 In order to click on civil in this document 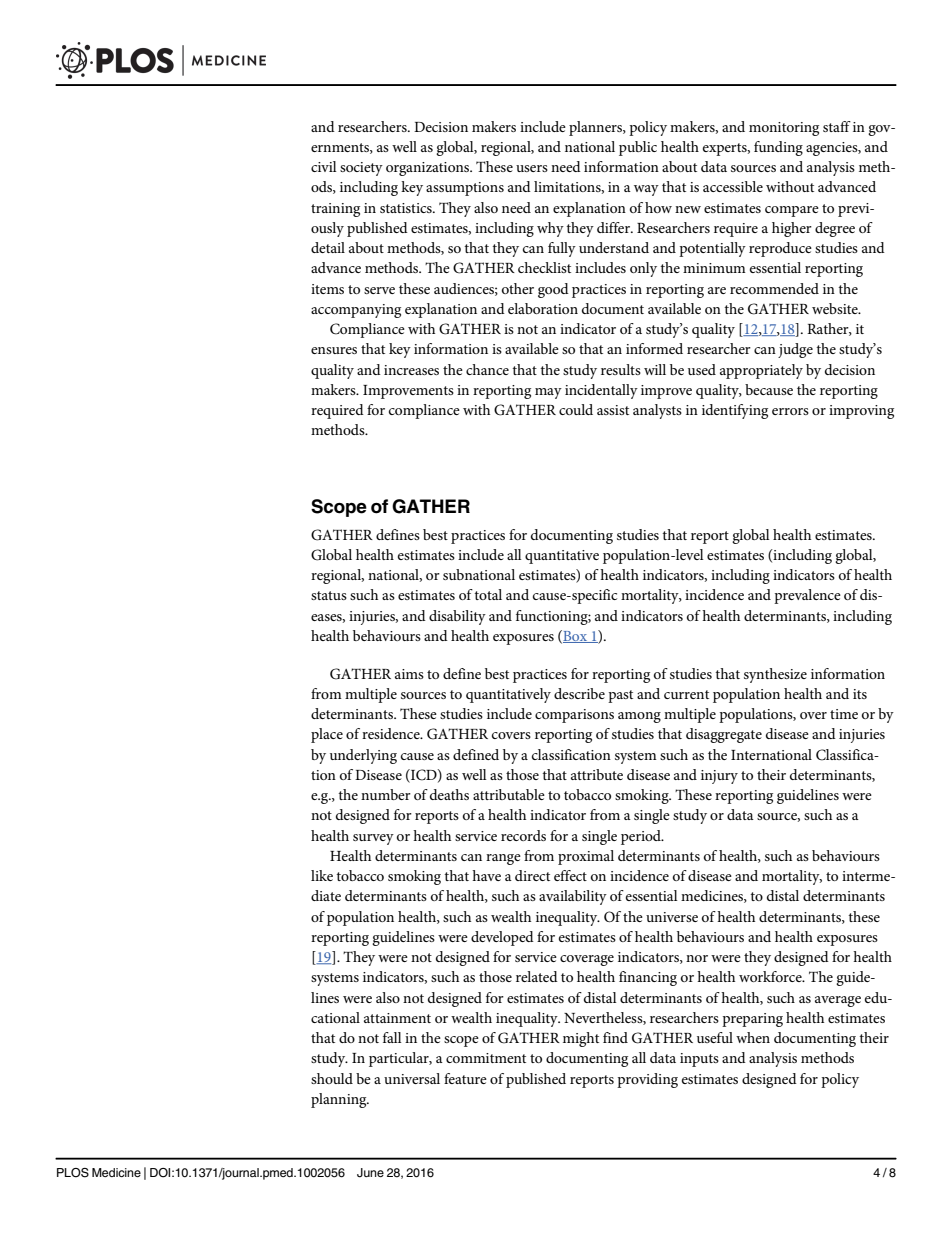, I will do `click(324, 166)`.
